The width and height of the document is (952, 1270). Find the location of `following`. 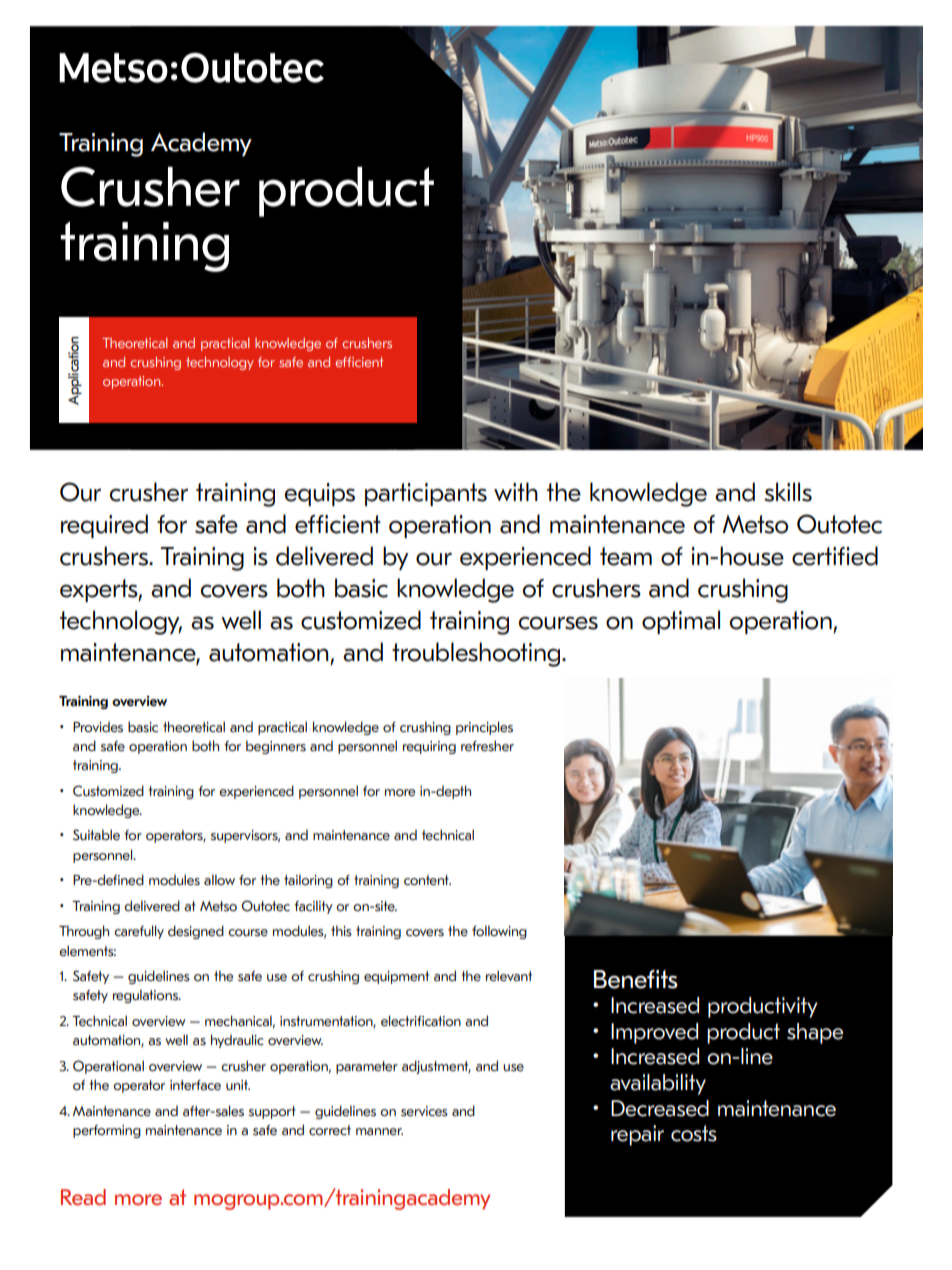

following is located at coordinates (499, 932).
